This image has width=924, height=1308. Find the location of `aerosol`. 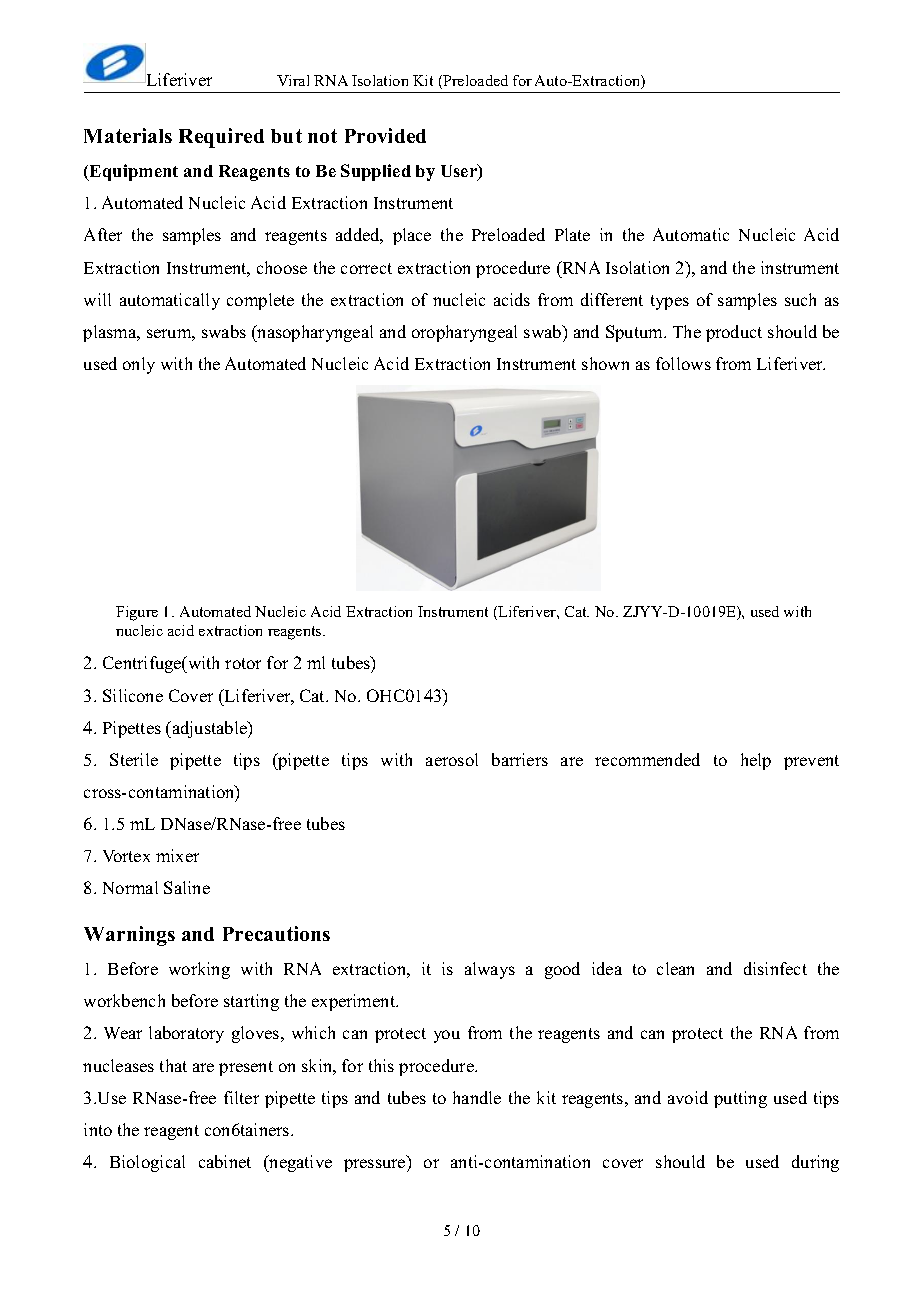

aerosol is located at coordinates (452, 759).
